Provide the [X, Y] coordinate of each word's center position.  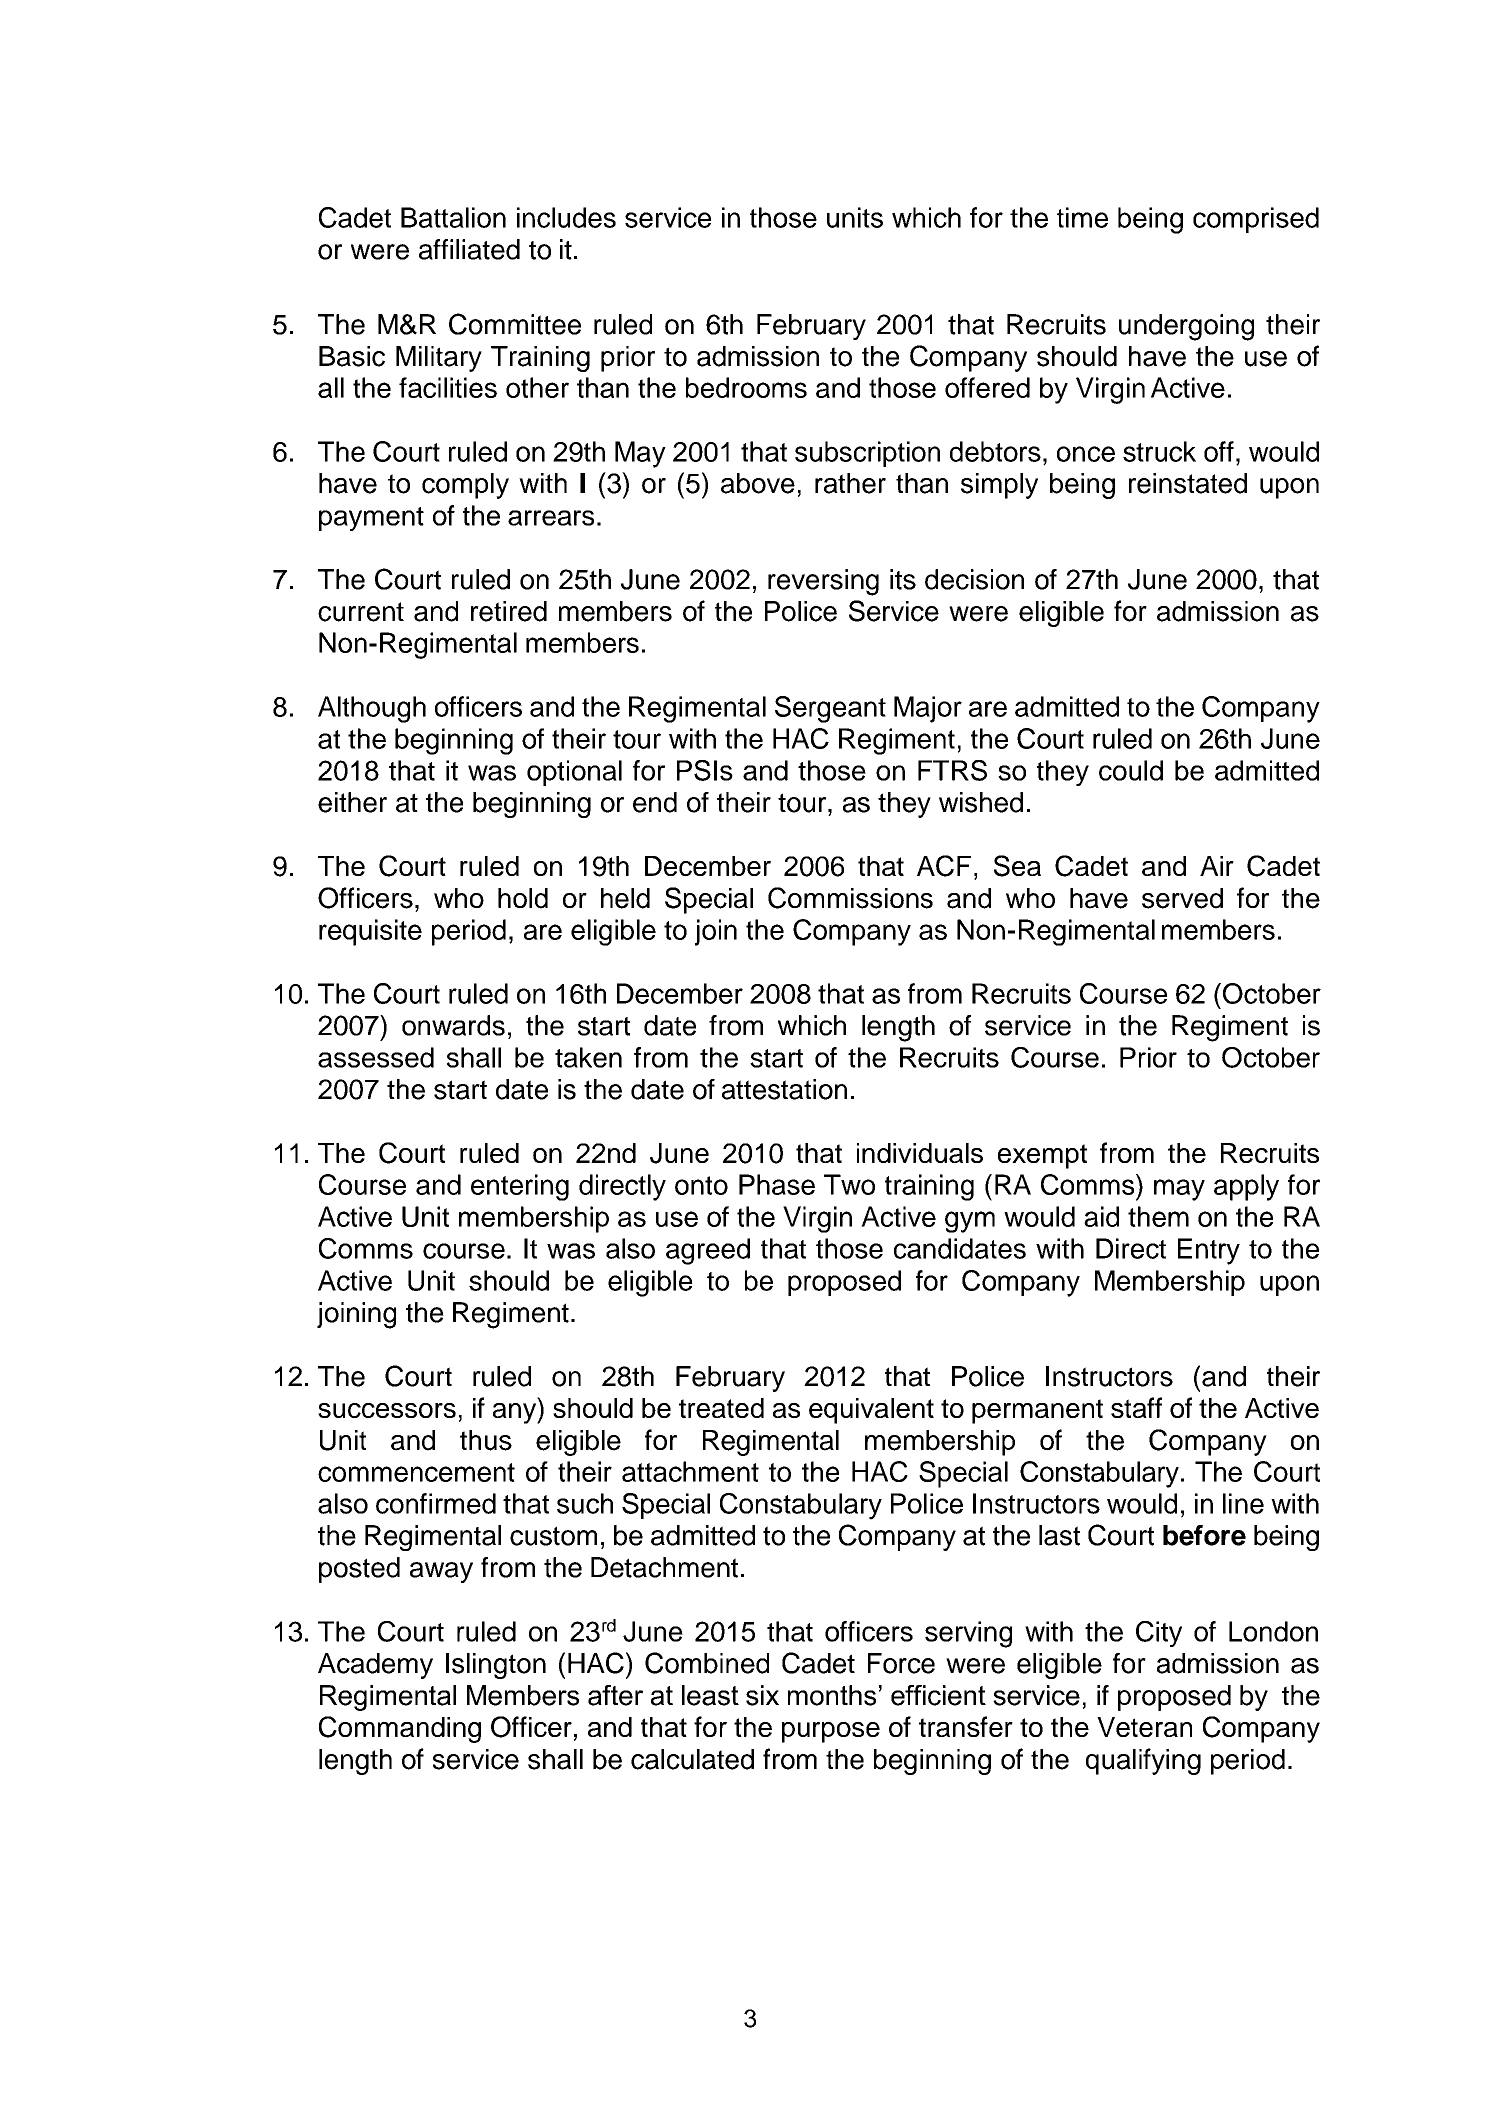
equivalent [871, 1411]
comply [465, 486]
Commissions [850, 898]
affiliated [469, 249]
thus [486, 1440]
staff [1136, 1407]
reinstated [1188, 483]
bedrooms [746, 387]
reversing [823, 582]
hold [523, 898]
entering [520, 1187]
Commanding [400, 1729]
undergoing [1186, 327]
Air [1217, 866]
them [1158, 1216]
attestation [784, 1089]
